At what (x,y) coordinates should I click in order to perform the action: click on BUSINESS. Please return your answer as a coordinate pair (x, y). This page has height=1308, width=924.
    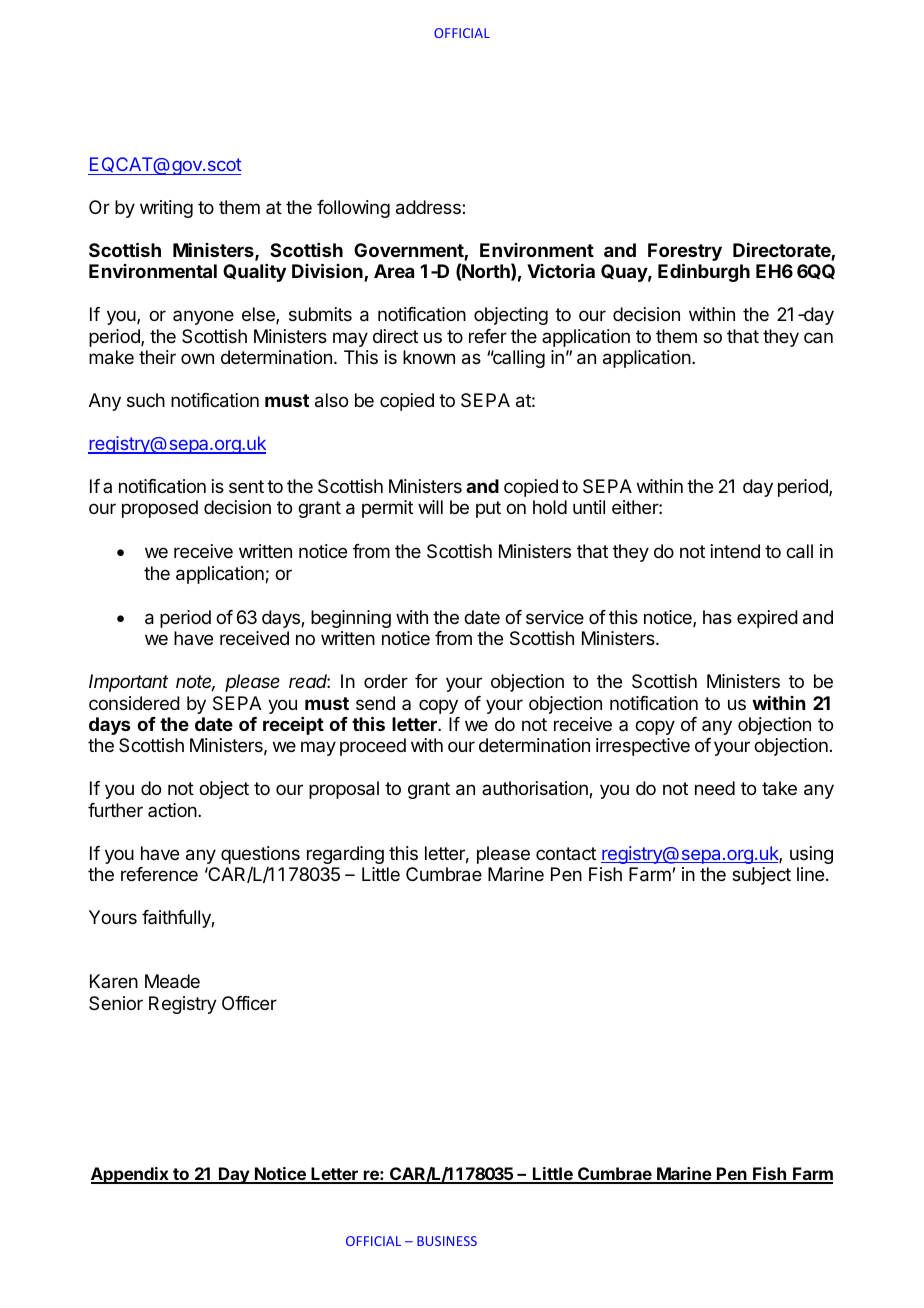
    Looking at the image, I should click on (447, 1241).
